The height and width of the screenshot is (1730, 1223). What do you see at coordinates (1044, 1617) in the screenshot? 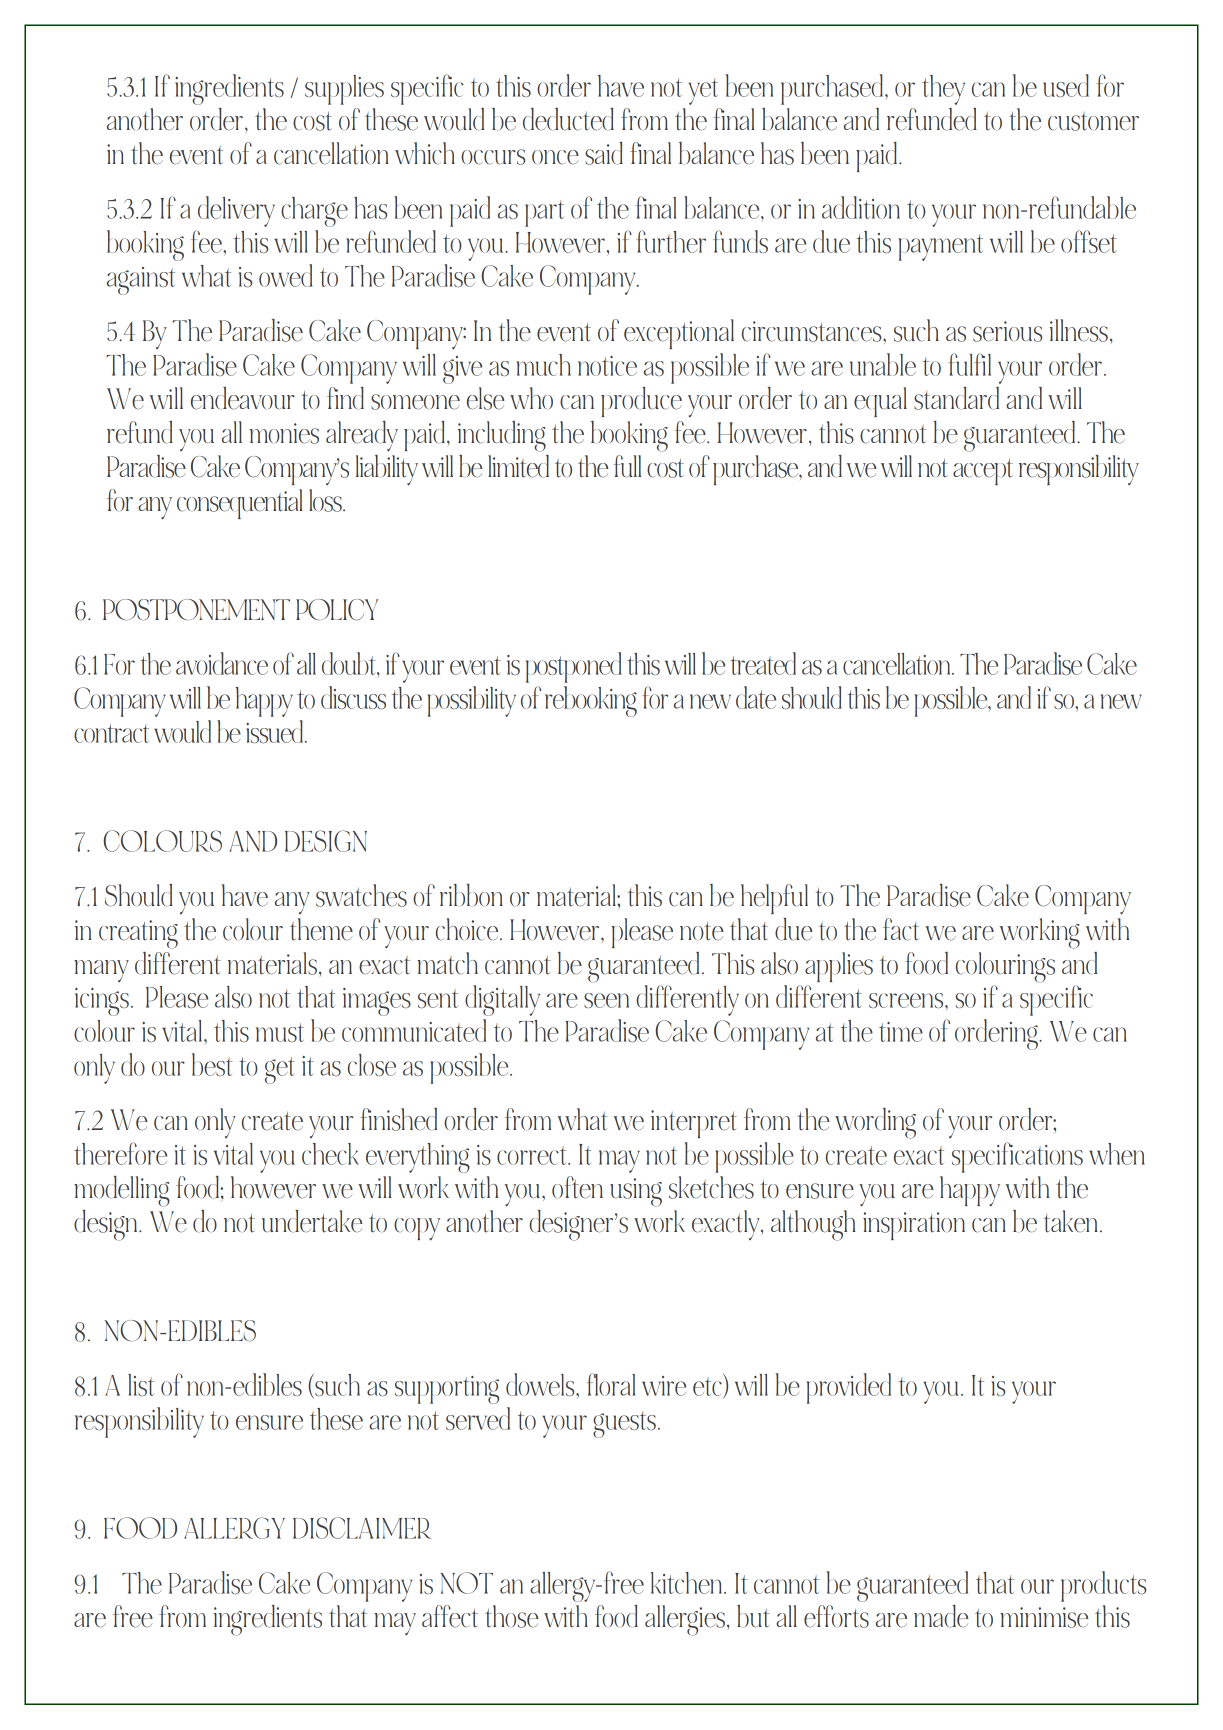
I see `minimise` at bounding box center [1044, 1617].
